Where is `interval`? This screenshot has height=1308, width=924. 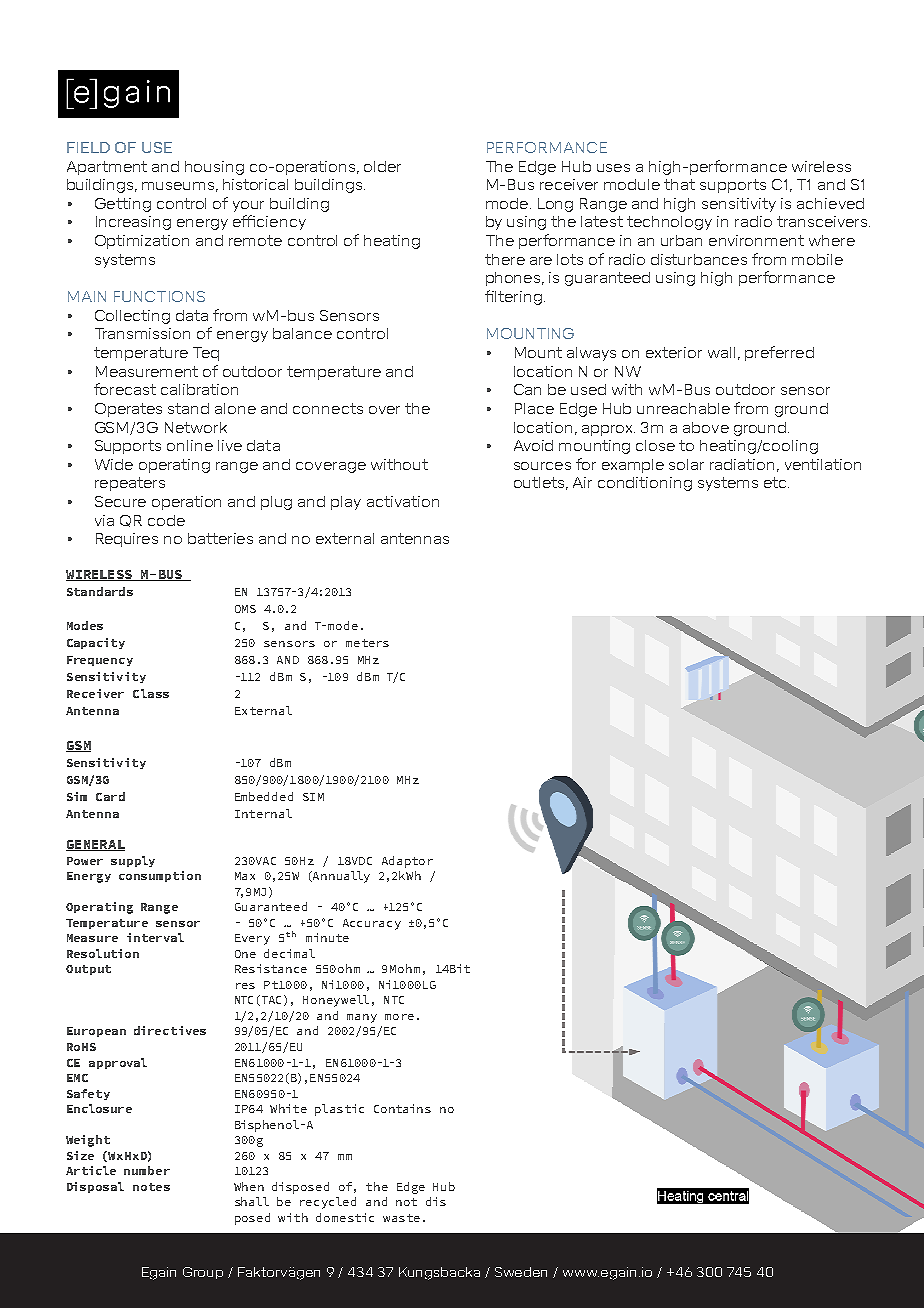 interval is located at coordinates (155, 937).
